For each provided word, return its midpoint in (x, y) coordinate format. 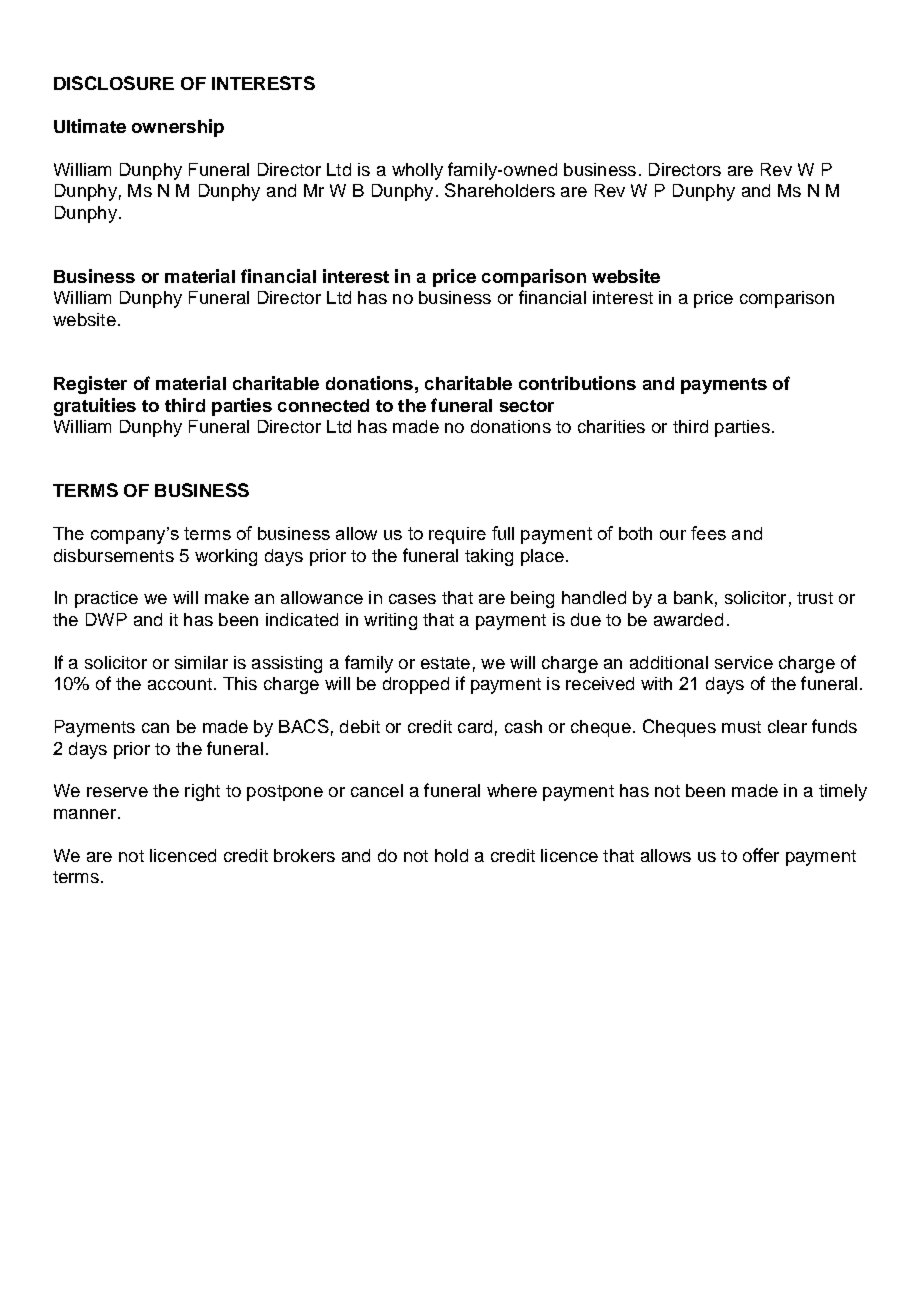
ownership (178, 128)
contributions (577, 383)
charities (611, 426)
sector (527, 406)
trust (815, 598)
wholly (417, 171)
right (202, 792)
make (227, 597)
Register (90, 385)
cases (412, 599)
